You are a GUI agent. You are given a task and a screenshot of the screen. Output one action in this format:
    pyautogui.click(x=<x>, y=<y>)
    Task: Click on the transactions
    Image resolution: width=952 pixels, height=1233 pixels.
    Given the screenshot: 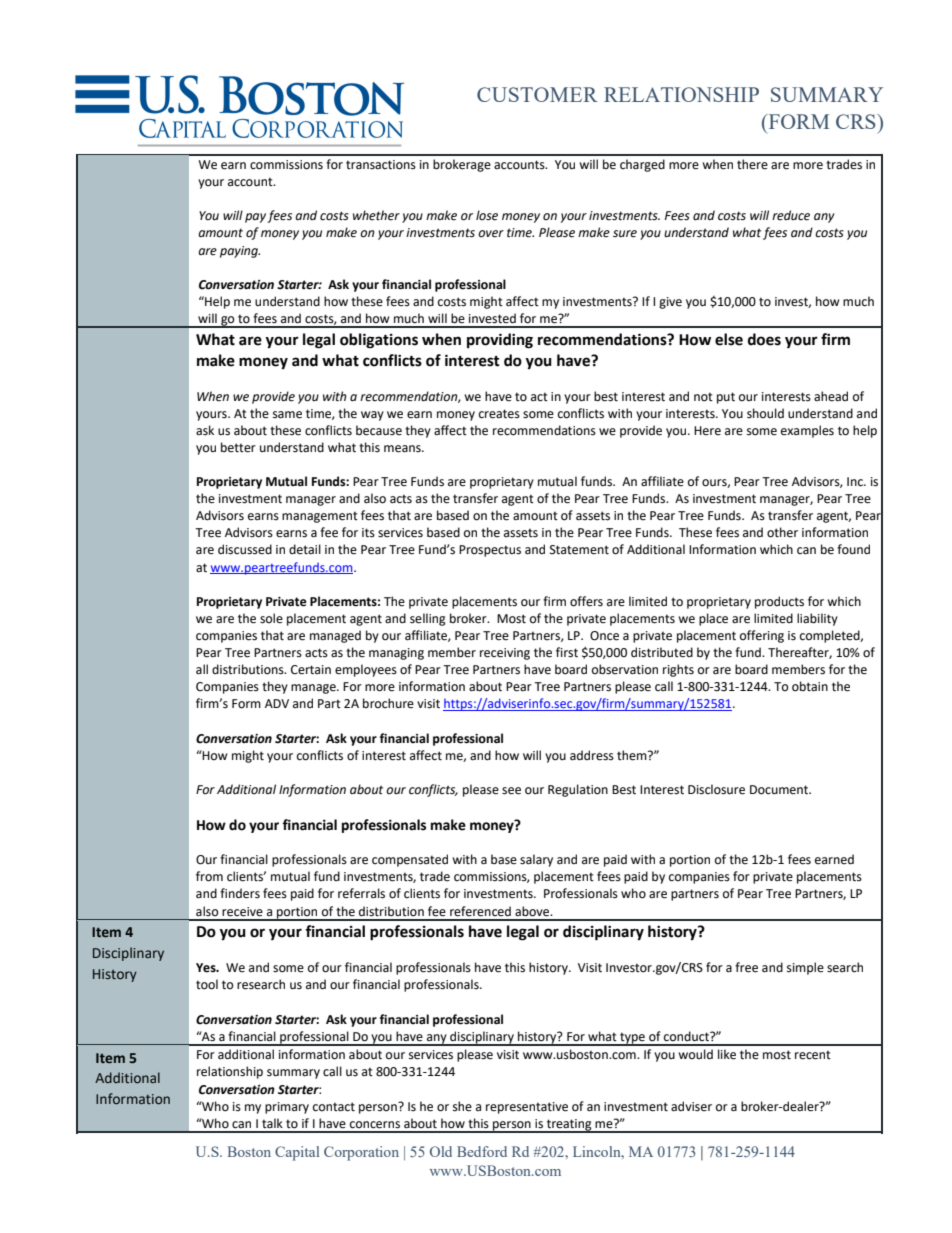 What is the action you would take?
    pyautogui.click(x=381, y=165)
